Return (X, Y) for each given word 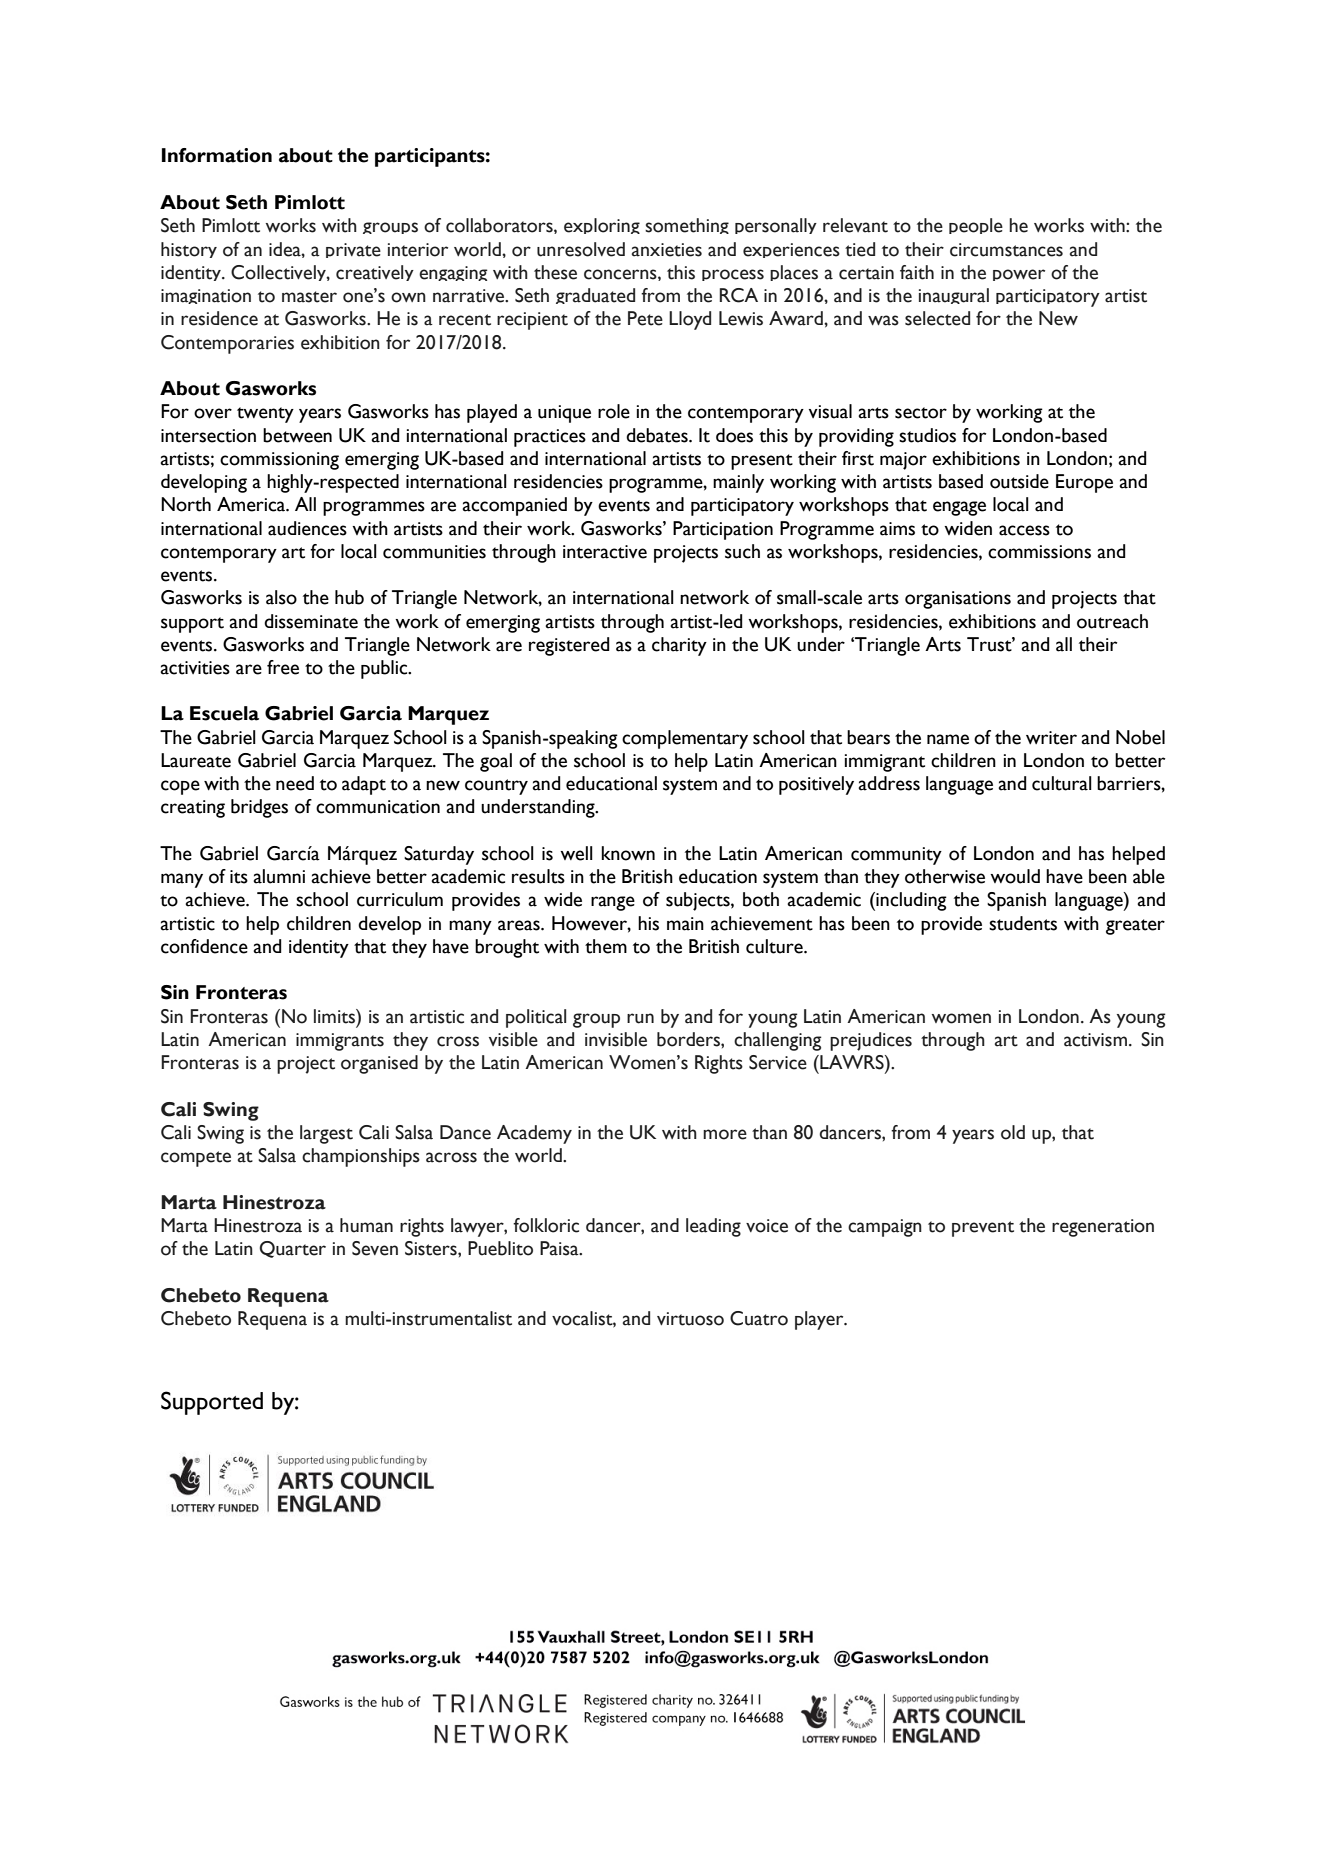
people (976, 226)
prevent (983, 1229)
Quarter (292, 1249)
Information (217, 155)
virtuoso (690, 1319)
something (687, 226)
